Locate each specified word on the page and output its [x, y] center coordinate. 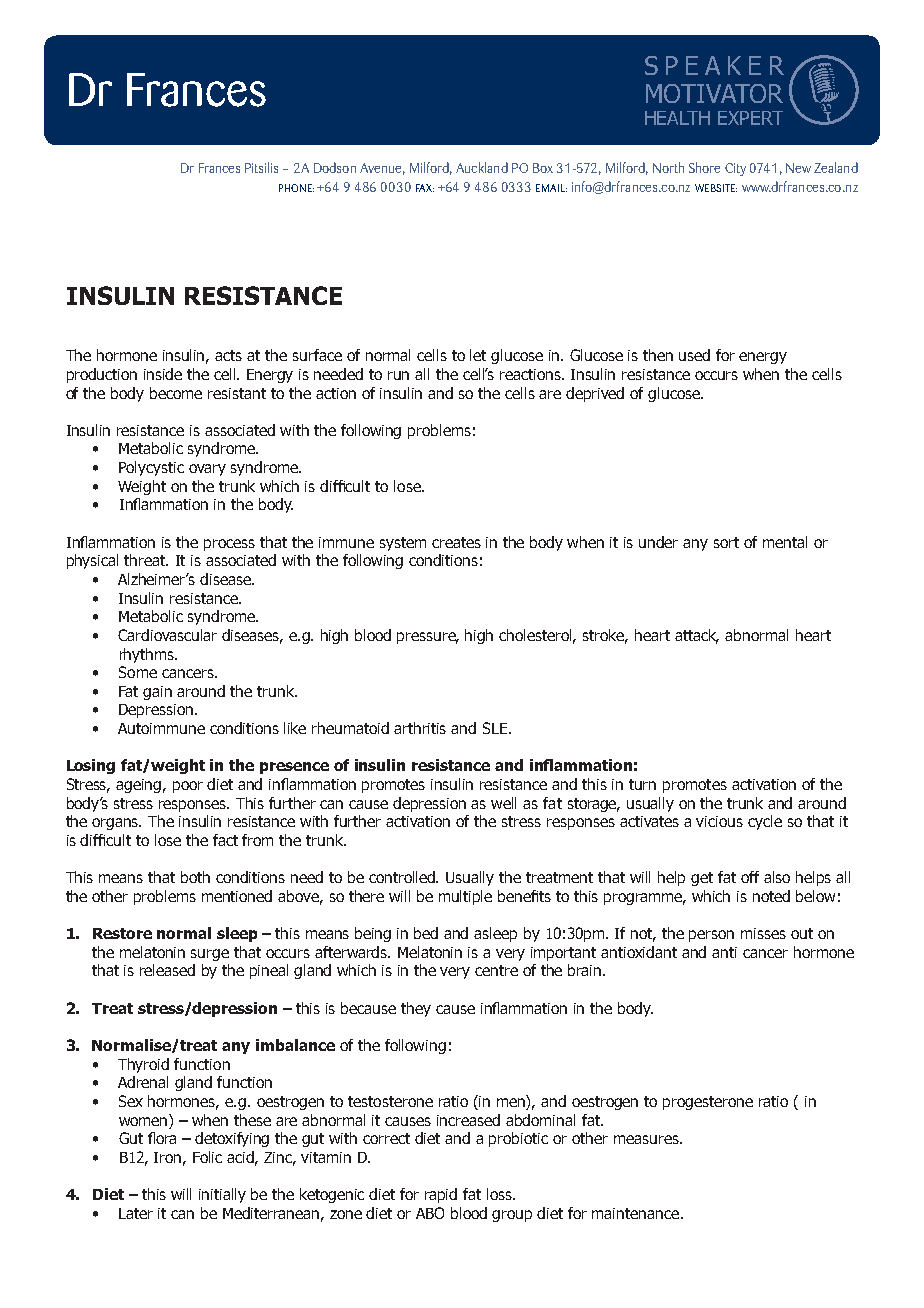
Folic [207, 1157]
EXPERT [750, 118]
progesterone [708, 1103]
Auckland [482, 167]
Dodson [335, 167]
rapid [441, 1195]
